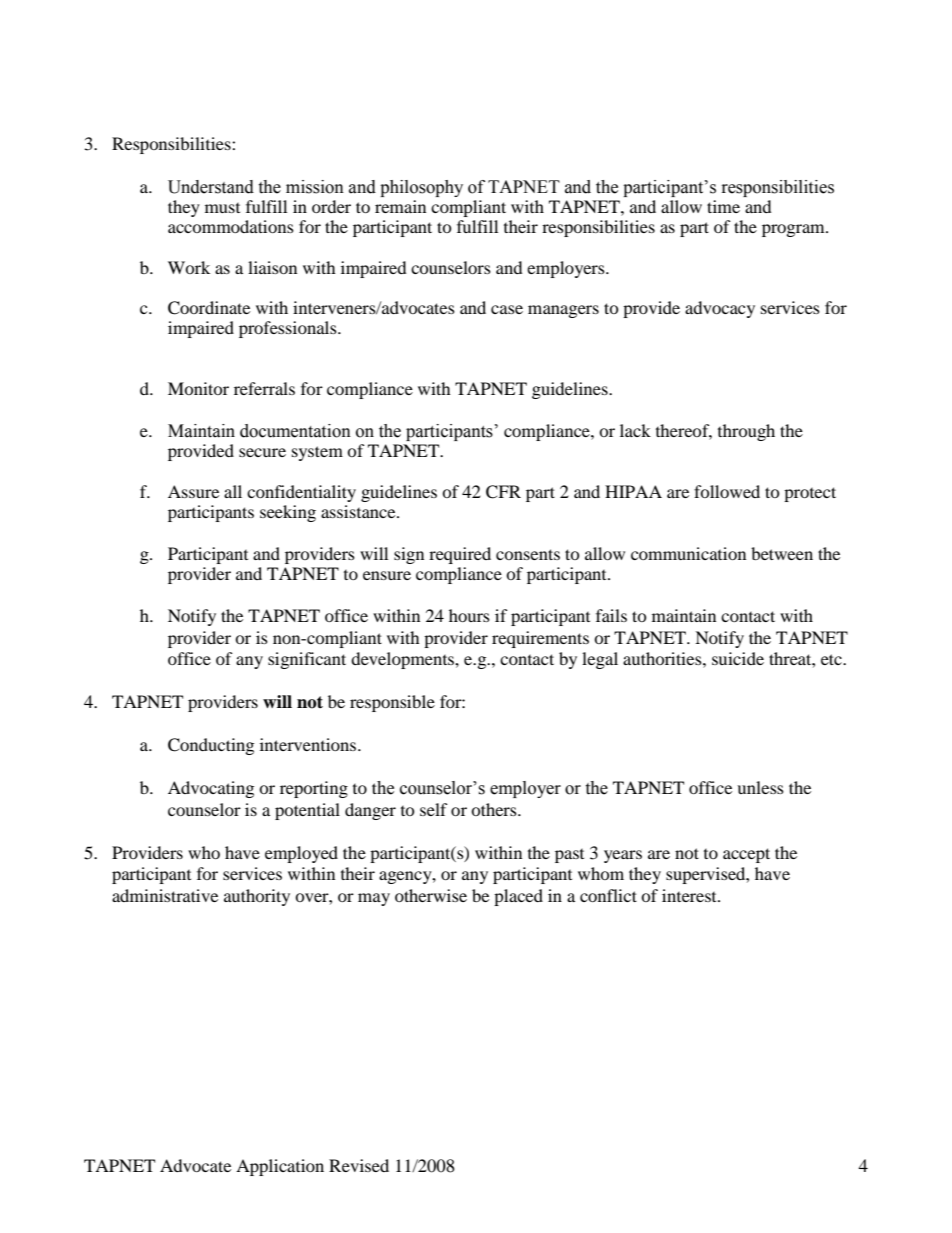 The height and width of the screenshot is (1233, 952). Describe the element at coordinates (280, 1167) in the screenshot. I see `Application` at that location.
